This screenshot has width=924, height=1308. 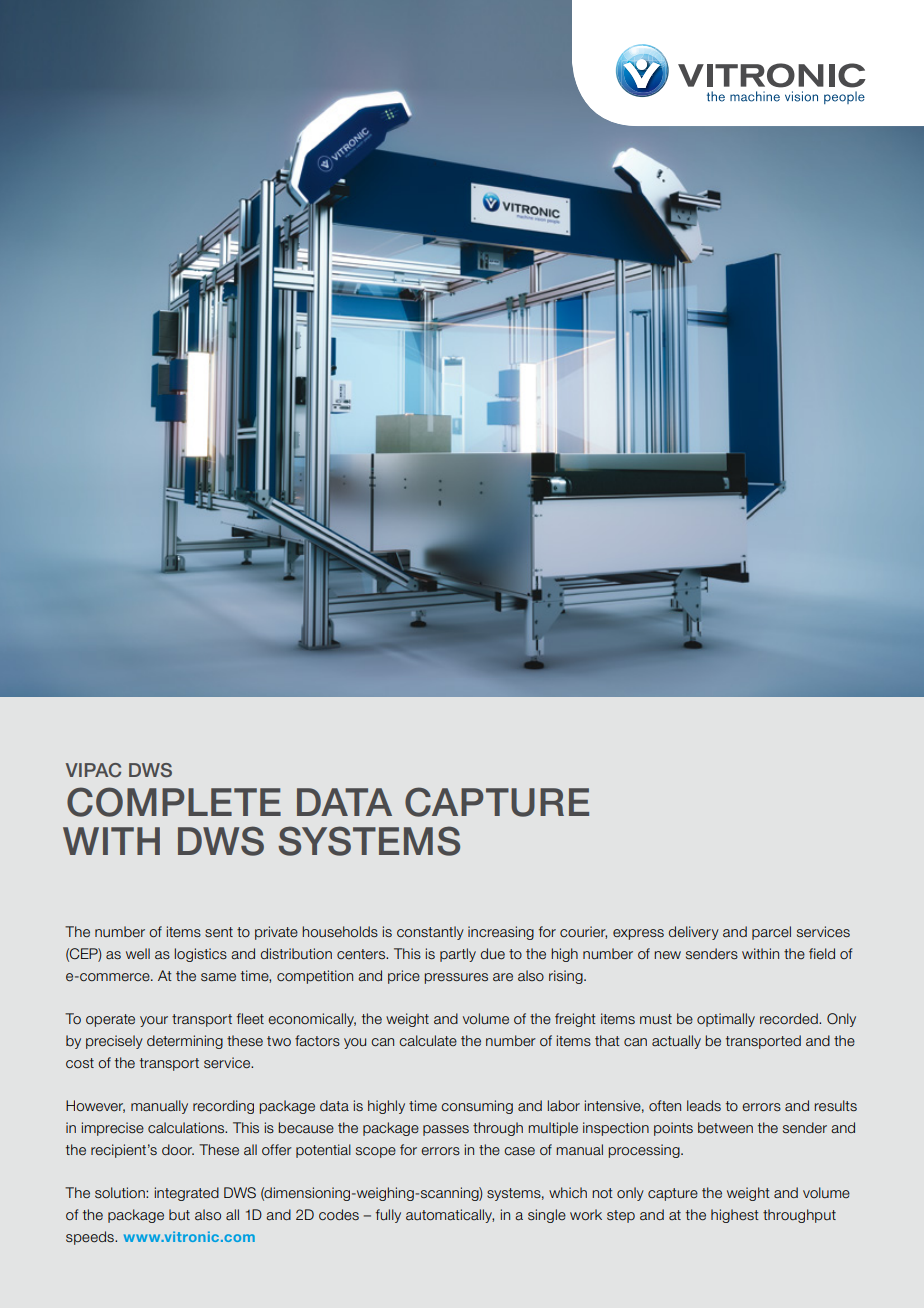 What do you see at coordinates (694, 933) in the screenshot?
I see `delivery` at bounding box center [694, 933].
